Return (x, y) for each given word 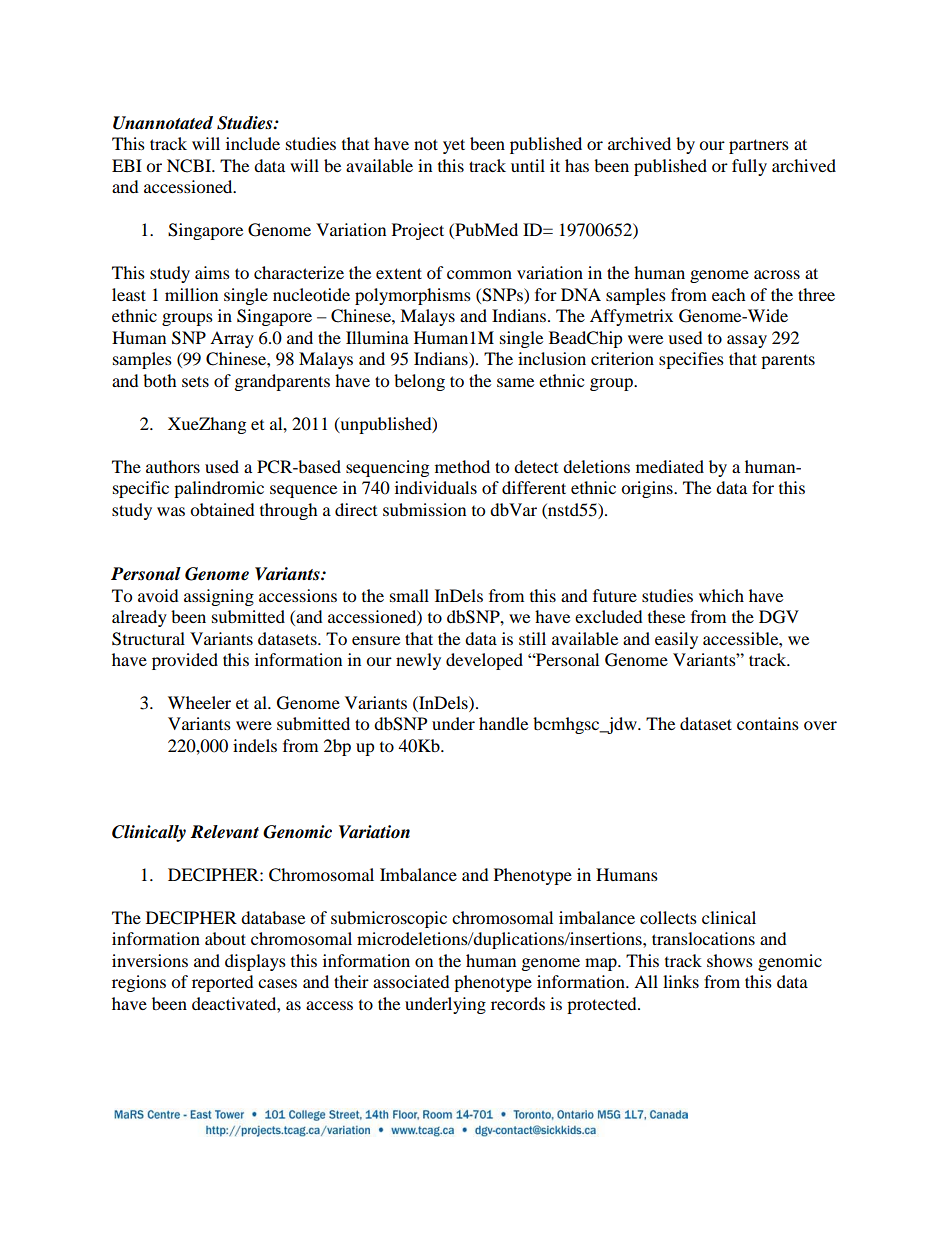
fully (749, 167)
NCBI (190, 166)
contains (768, 723)
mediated (670, 466)
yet (454, 146)
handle (503, 723)
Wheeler (199, 702)
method (462, 466)
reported (223, 983)
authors (173, 466)
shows (730, 960)
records (518, 1003)
